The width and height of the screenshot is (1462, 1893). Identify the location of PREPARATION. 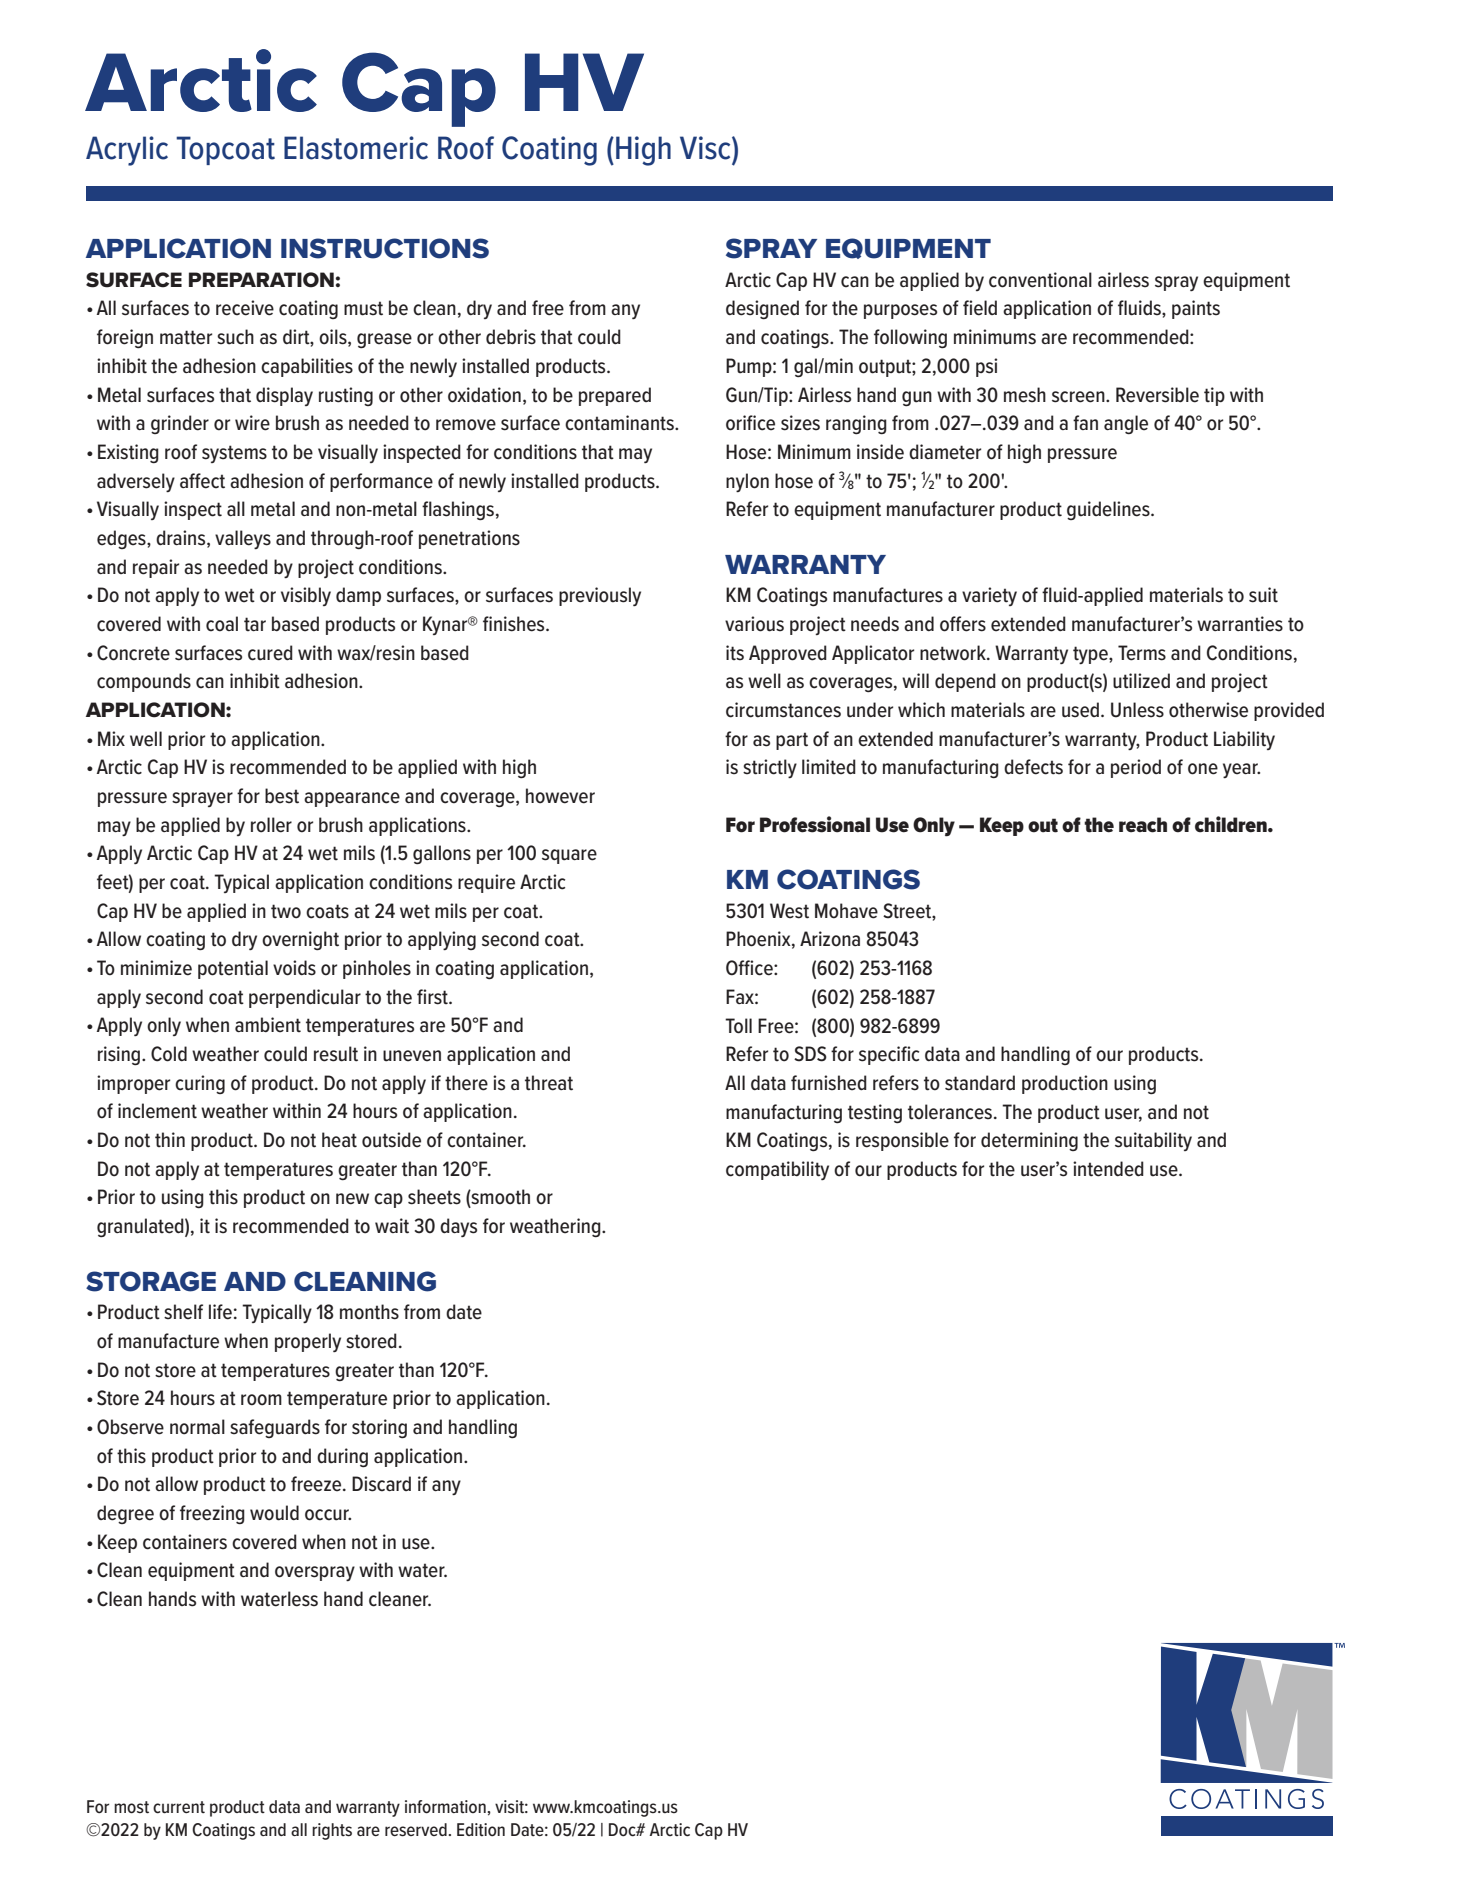
(261, 280).
